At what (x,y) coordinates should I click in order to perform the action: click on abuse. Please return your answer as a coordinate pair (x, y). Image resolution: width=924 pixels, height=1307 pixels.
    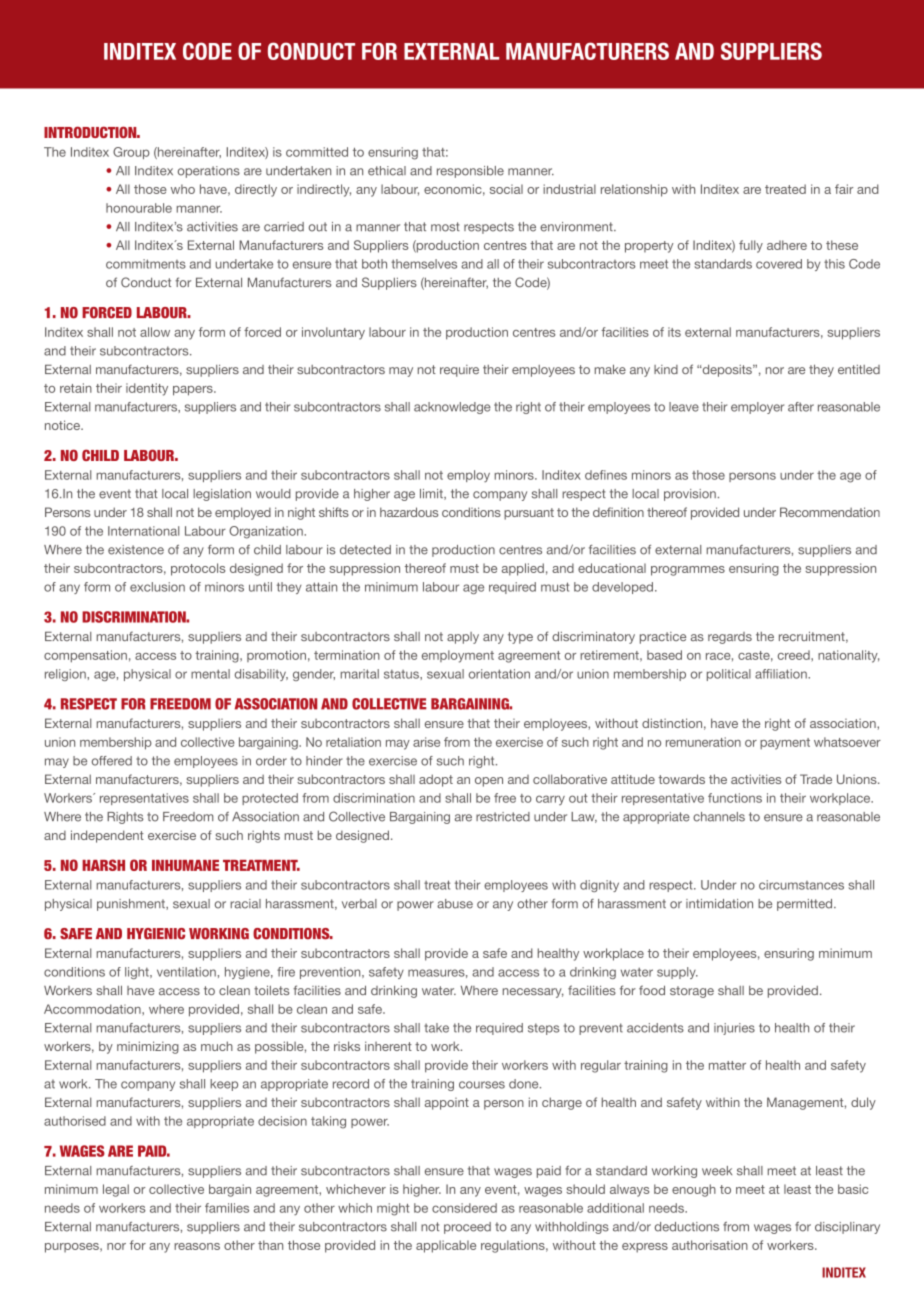
    Looking at the image, I should click on (455, 904).
